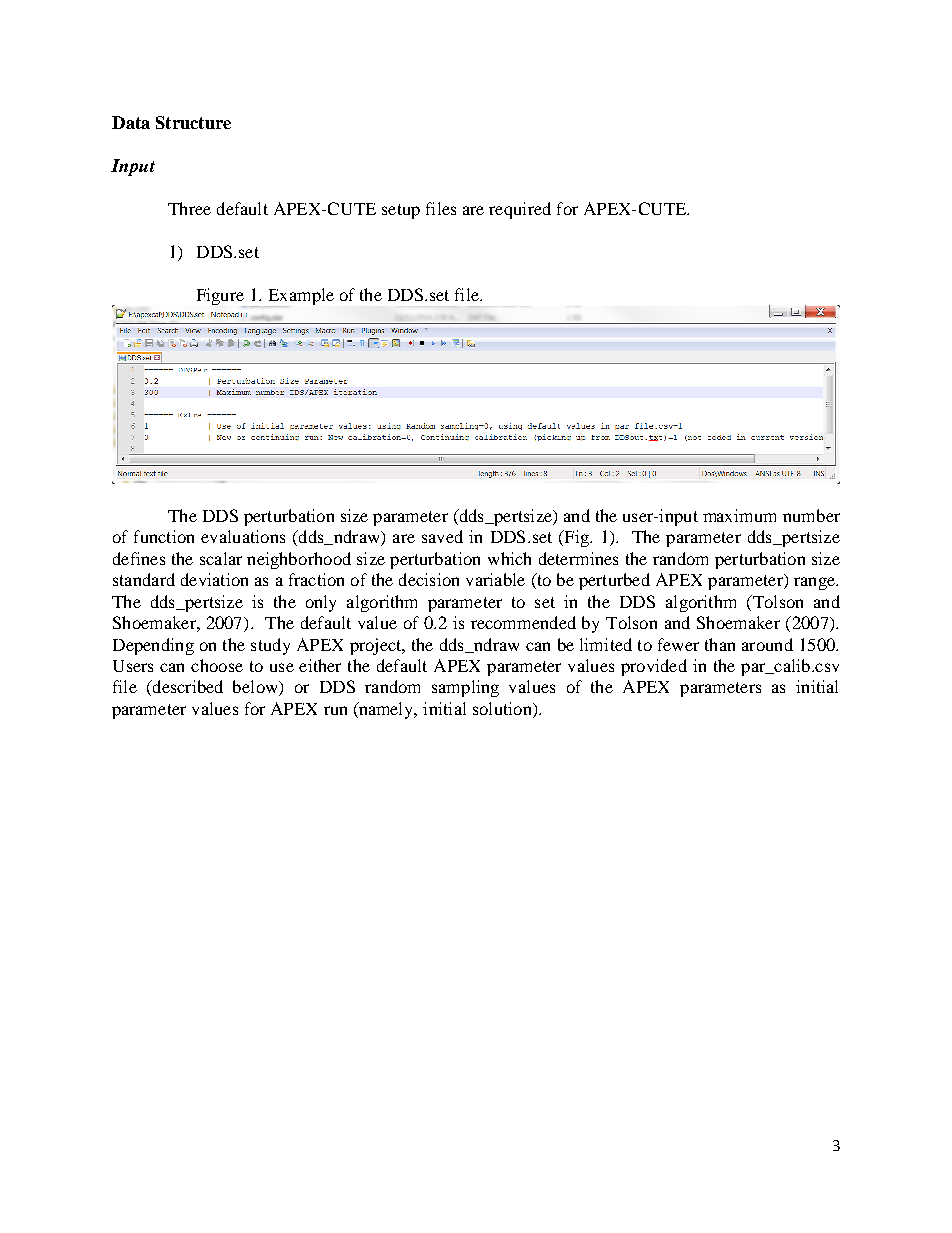 The image size is (952, 1233). What do you see at coordinates (442, 536) in the screenshot?
I see `saved` at bounding box center [442, 536].
